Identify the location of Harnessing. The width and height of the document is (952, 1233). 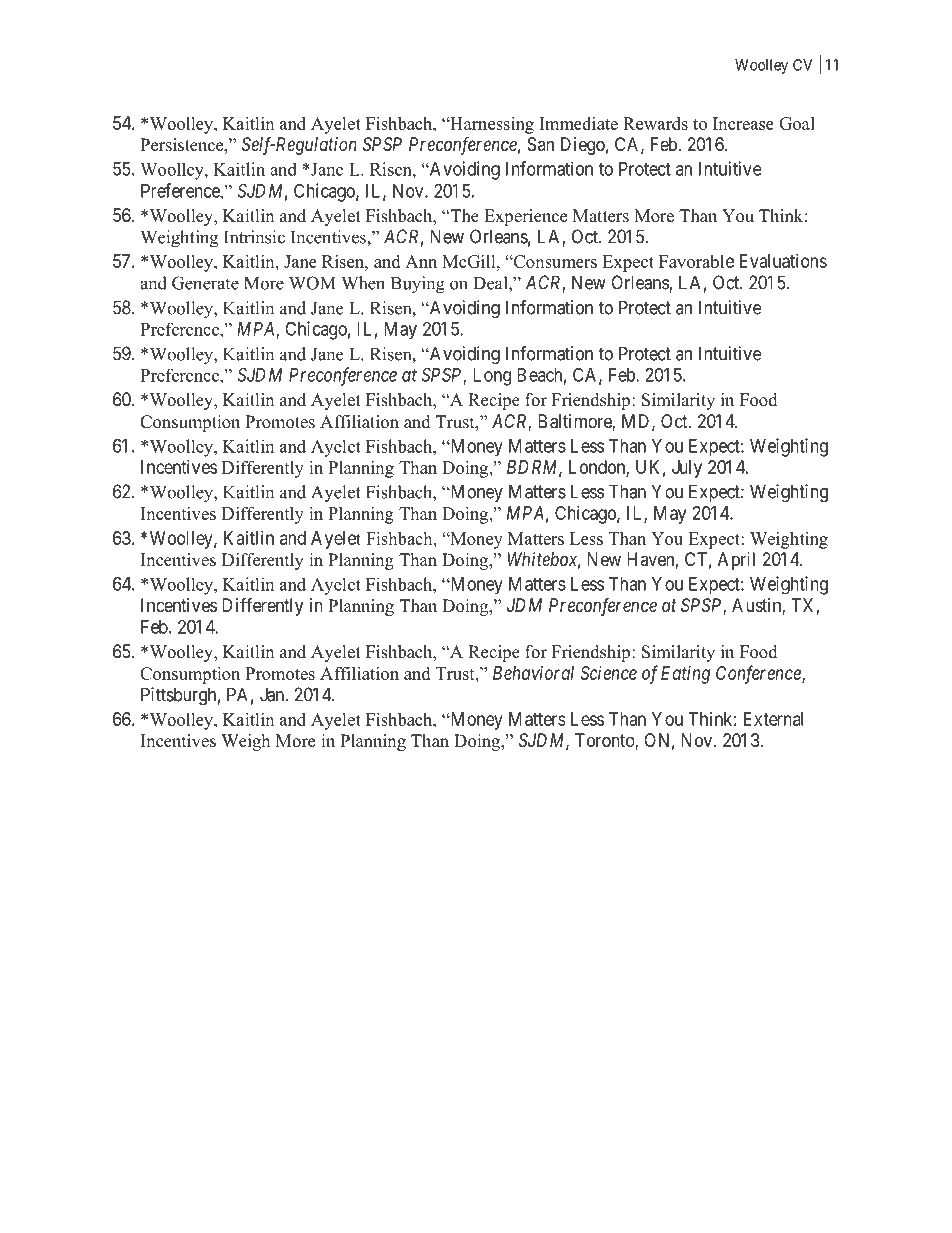
(491, 125).
